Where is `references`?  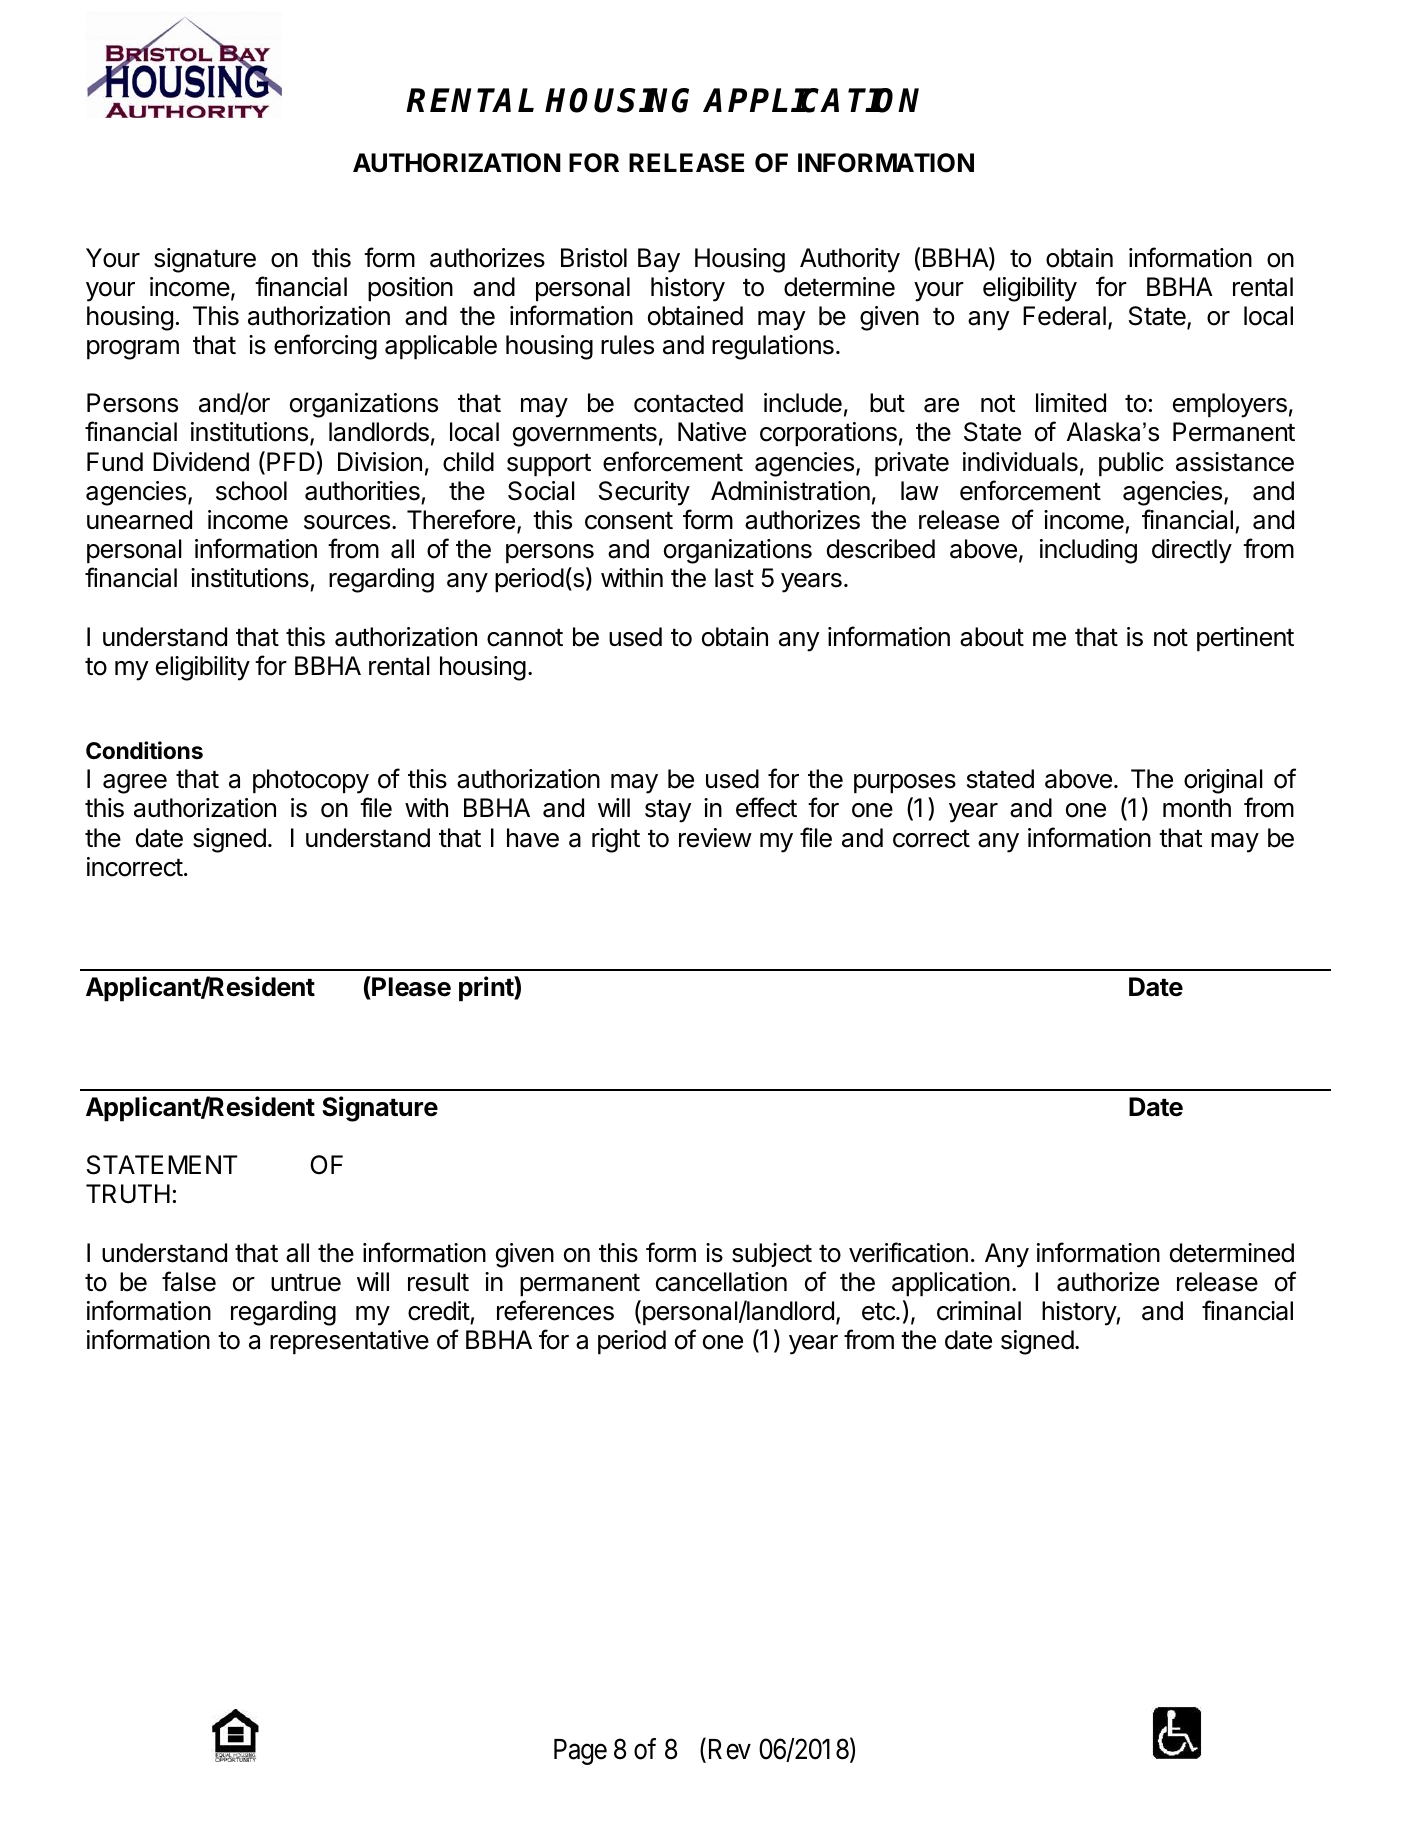
references is located at coordinates (555, 1310).
